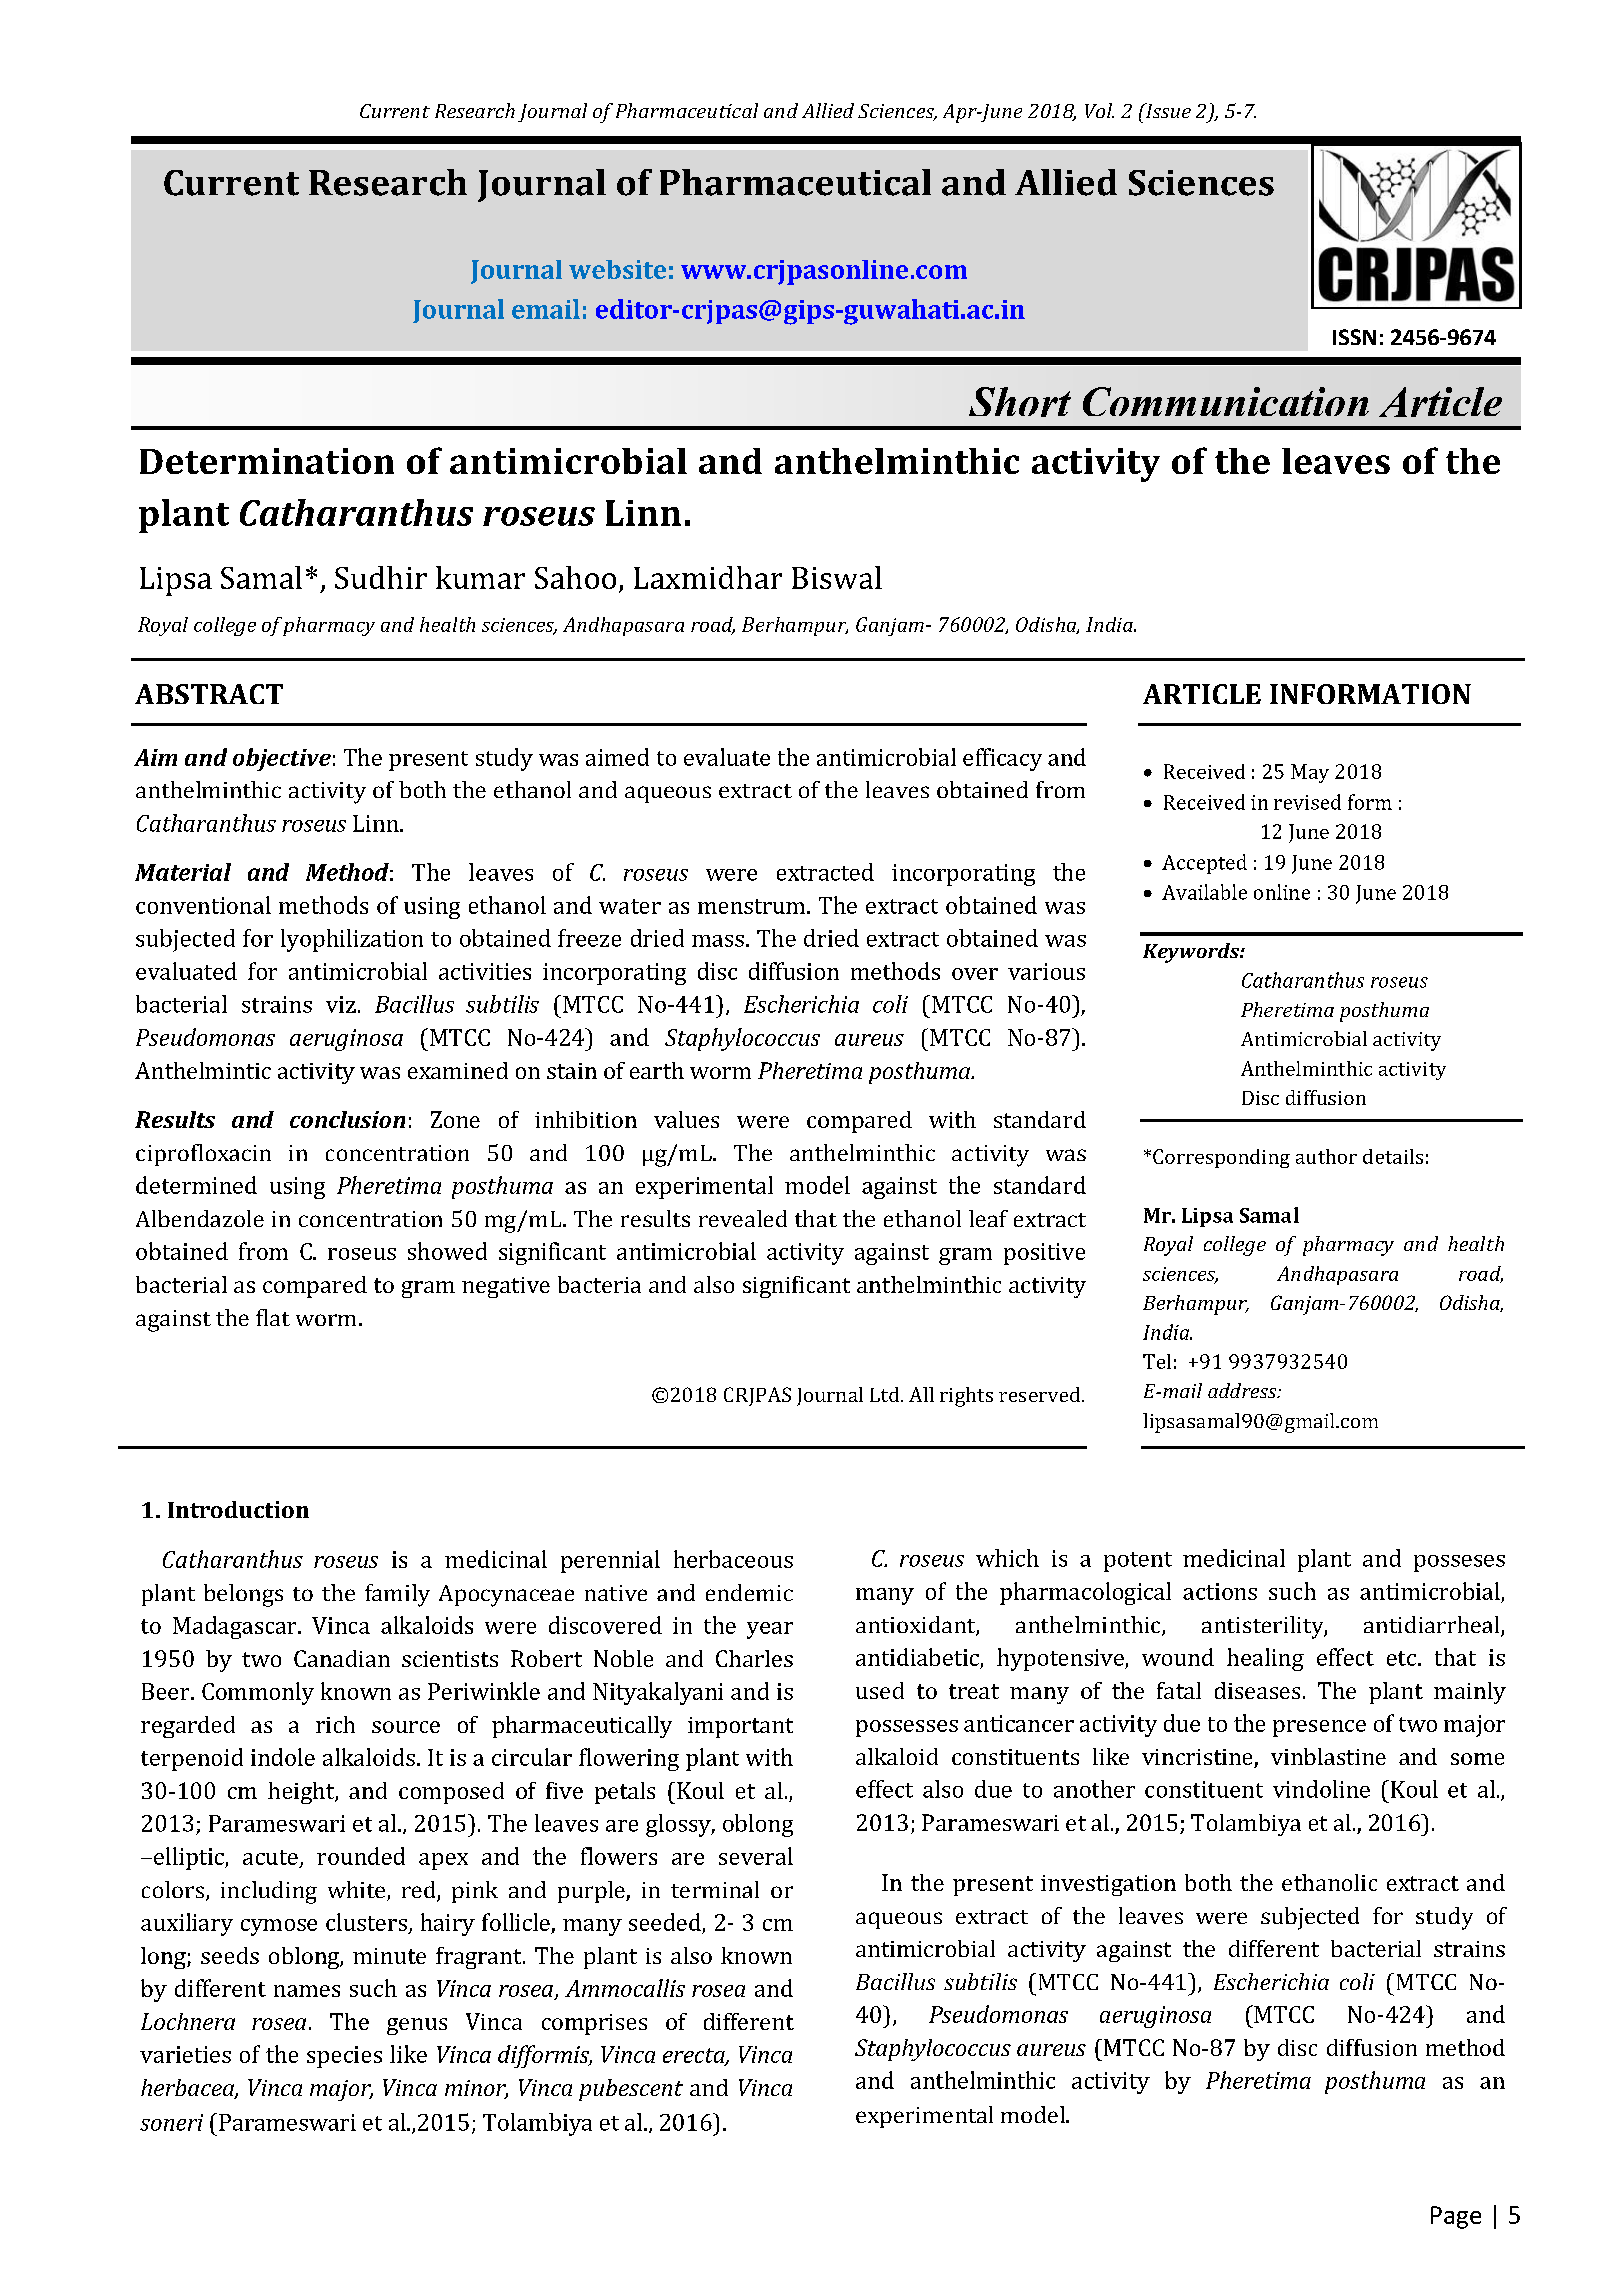  I want to click on species, so click(344, 2057).
